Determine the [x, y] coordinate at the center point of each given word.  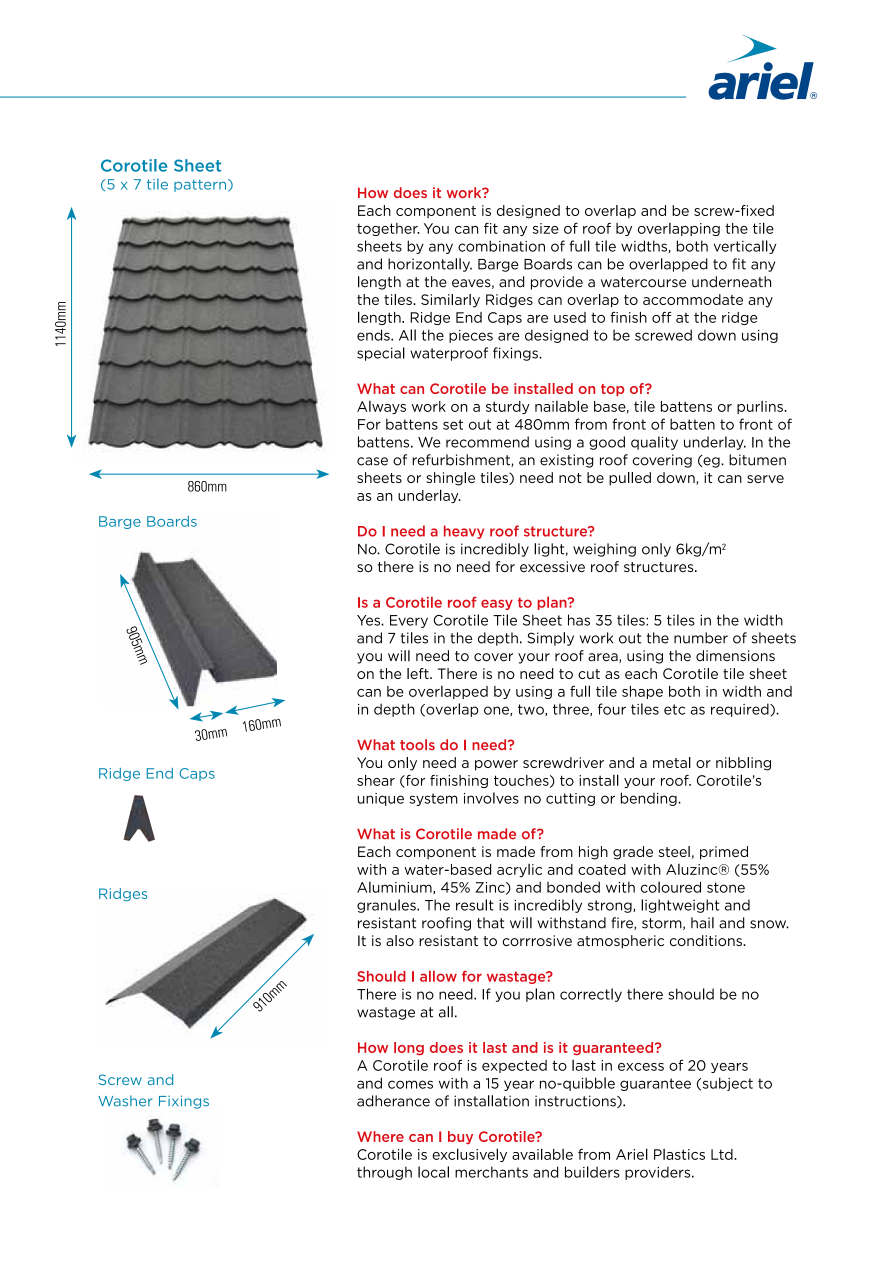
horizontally [430, 265]
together [388, 229]
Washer [125, 1101]
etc [674, 709]
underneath [731, 282]
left [419, 673]
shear [376, 780]
